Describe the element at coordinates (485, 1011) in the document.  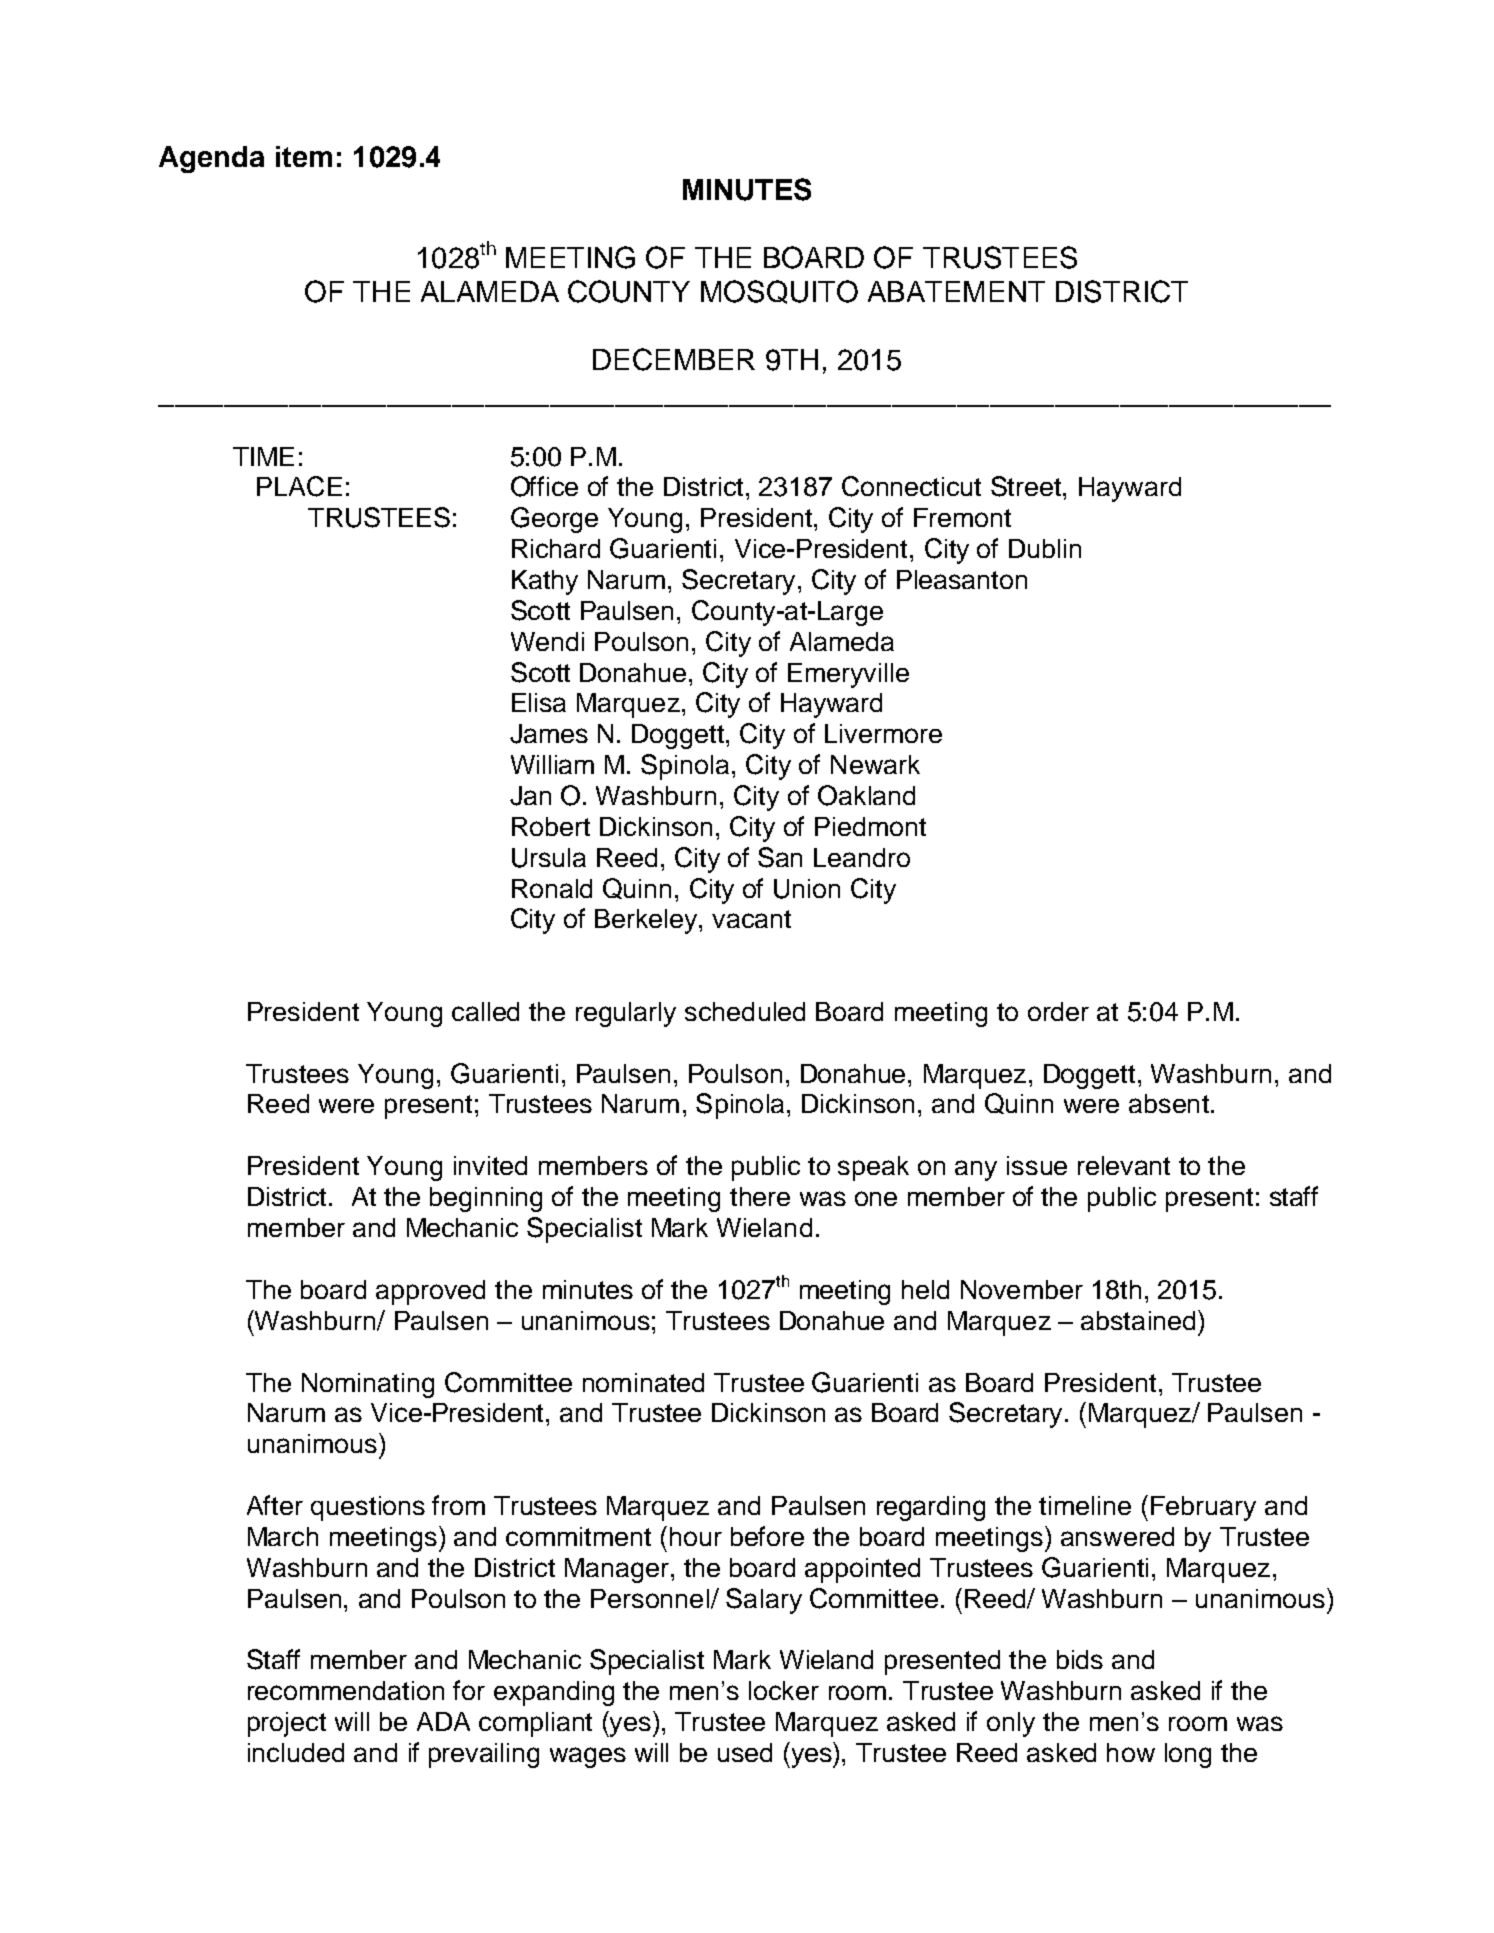
I see `called` at that location.
